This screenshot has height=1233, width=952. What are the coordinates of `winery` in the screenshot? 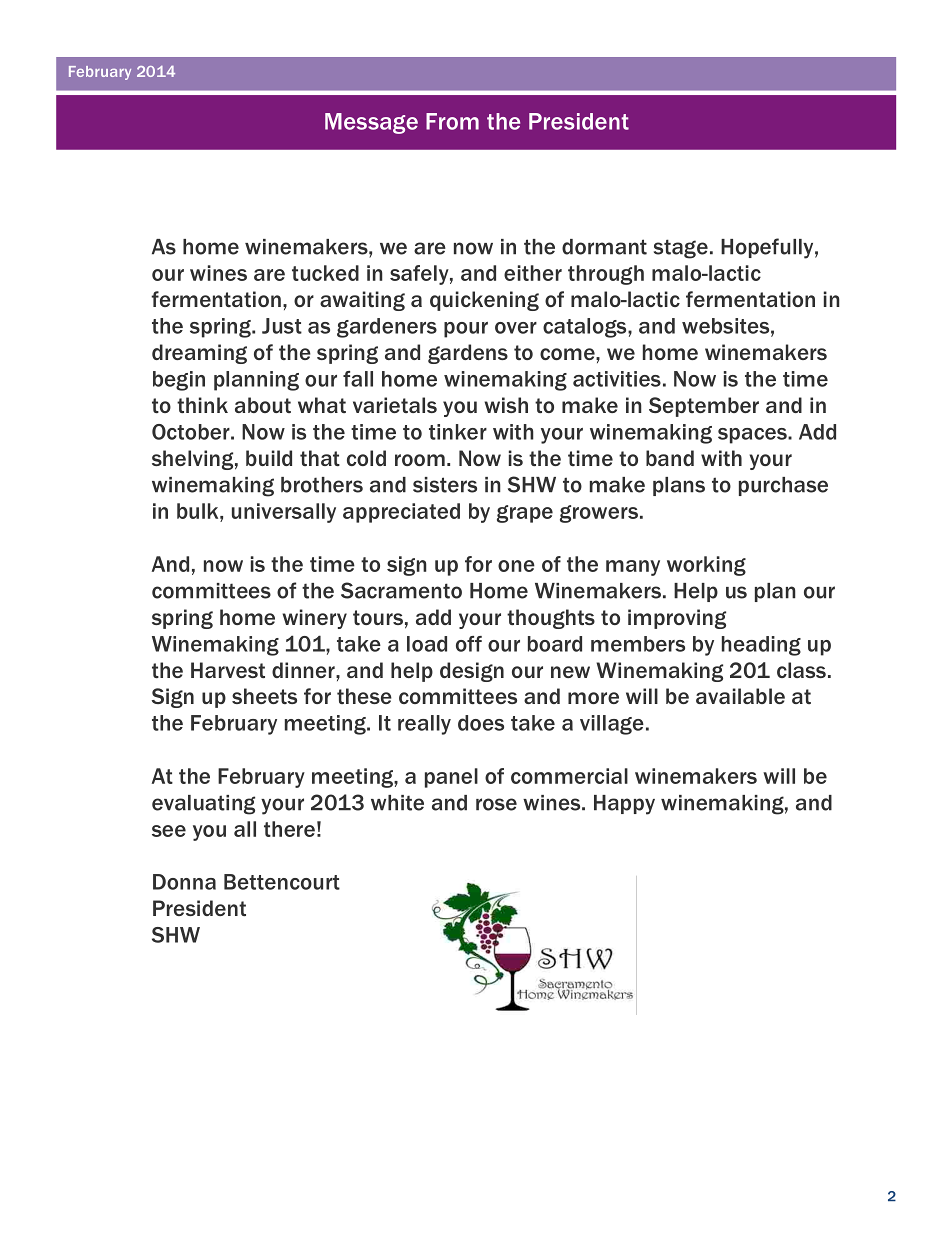 It's located at (314, 619).
